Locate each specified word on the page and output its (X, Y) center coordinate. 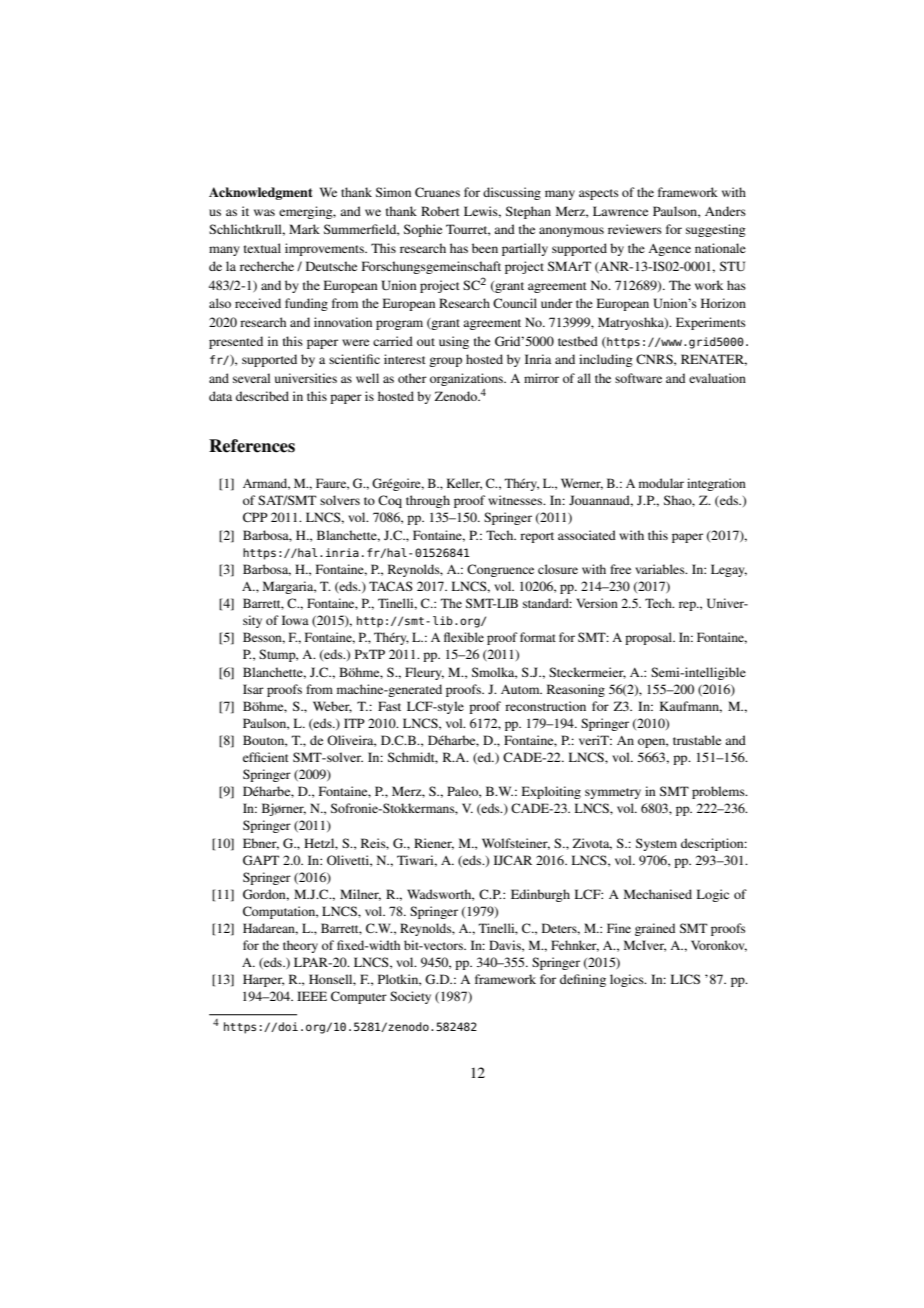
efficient (266, 757)
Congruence (500, 570)
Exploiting (551, 792)
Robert (440, 211)
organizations (468, 379)
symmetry (613, 793)
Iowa (295, 620)
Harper (263, 980)
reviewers (635, 229)
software (638, 378)
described (262, 396)
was (264, 212)
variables (661, 569)
